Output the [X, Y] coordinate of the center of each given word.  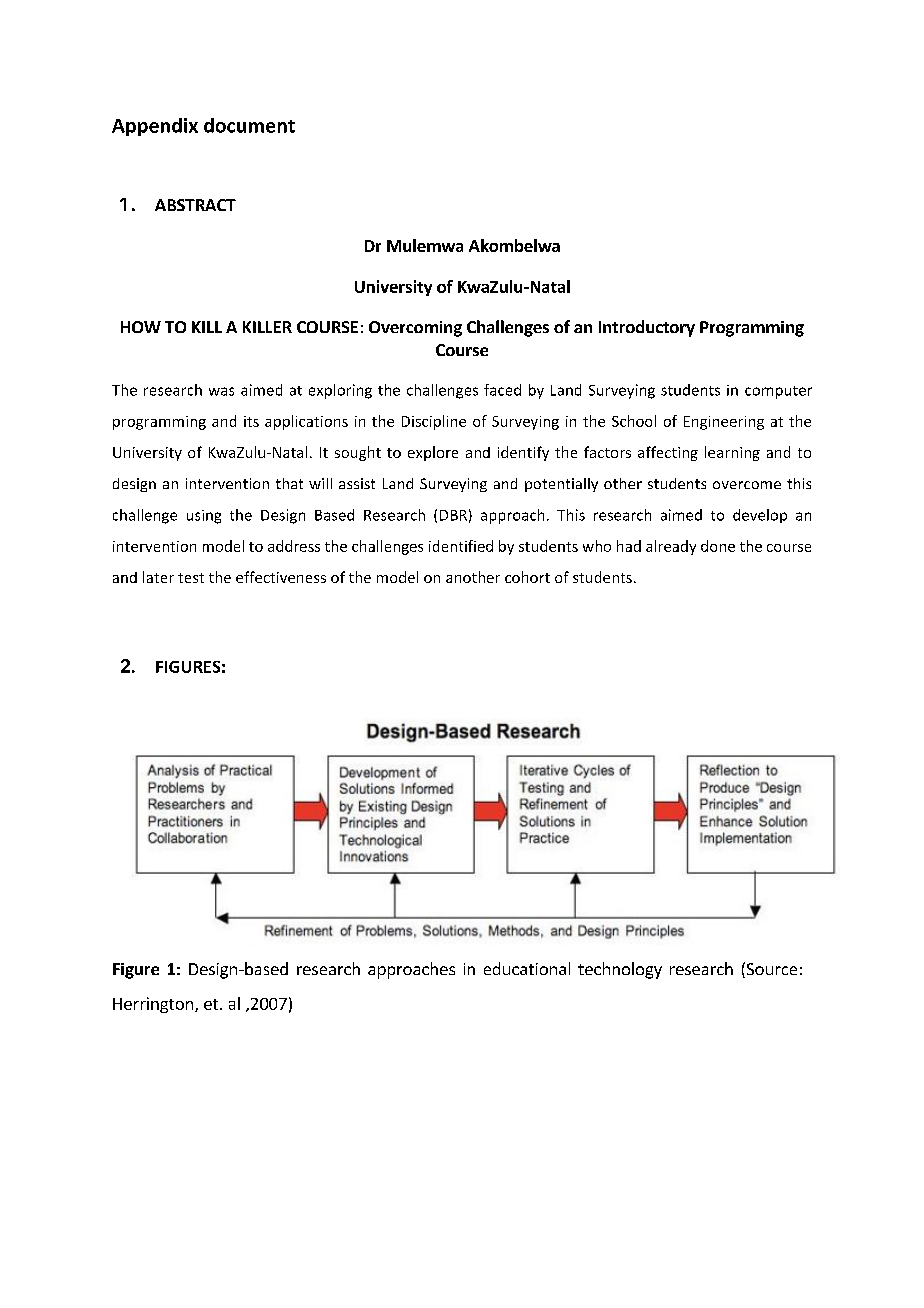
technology [620, 970]
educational [527, 968]
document [249, 125]
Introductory [647, 328]
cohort [527, 577]
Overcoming [415, 329]
